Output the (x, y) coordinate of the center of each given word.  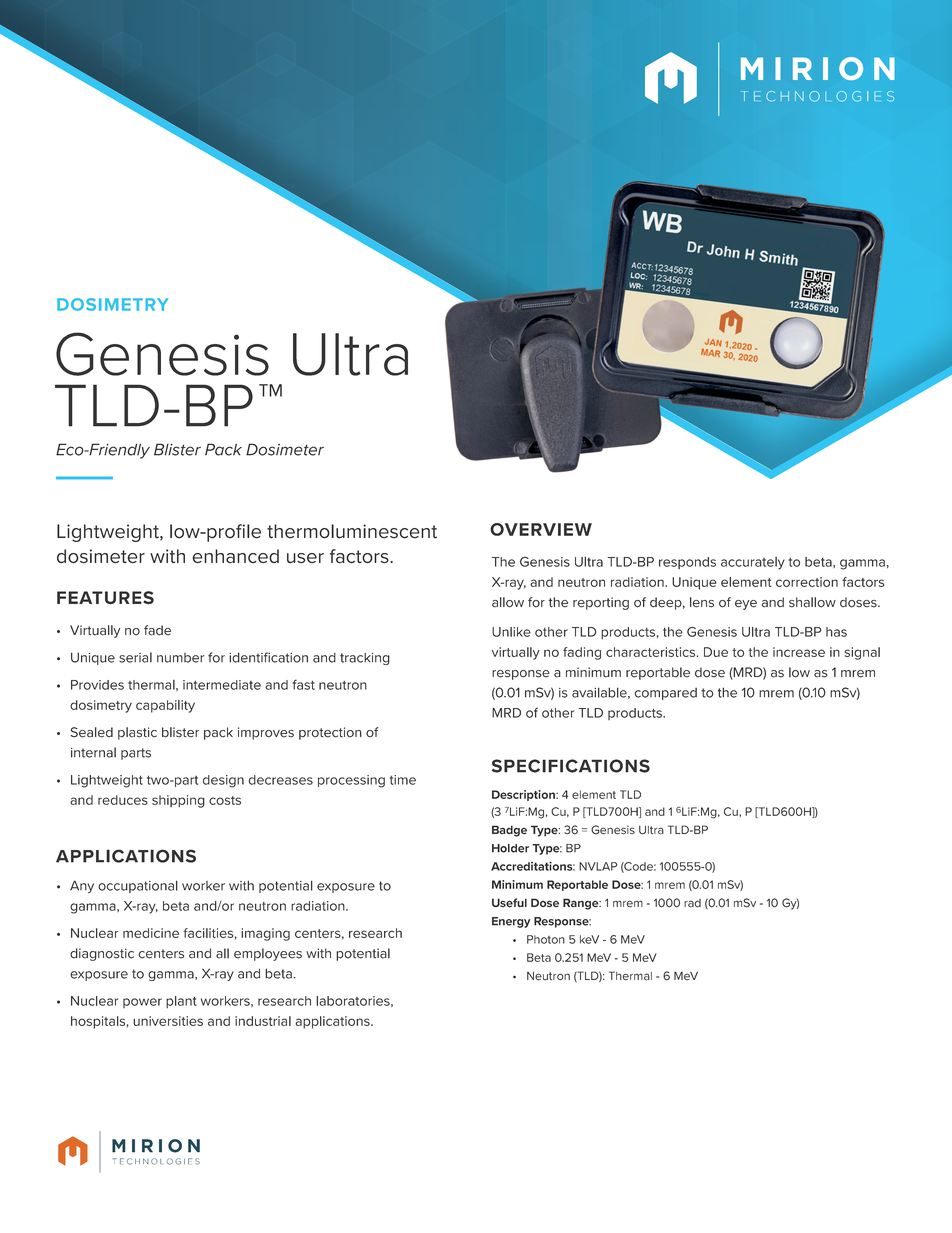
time (403, 780)
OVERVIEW (541, 529)
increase (799, 652)
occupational (138, 886)
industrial (263, 1021)
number (180, 658)
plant (181, 1002)
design (223, 781)
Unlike (511, 632)
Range (582, 904)
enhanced (235, 556)
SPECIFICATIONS (571, 766)
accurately (753, 563)
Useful (509, 903)
